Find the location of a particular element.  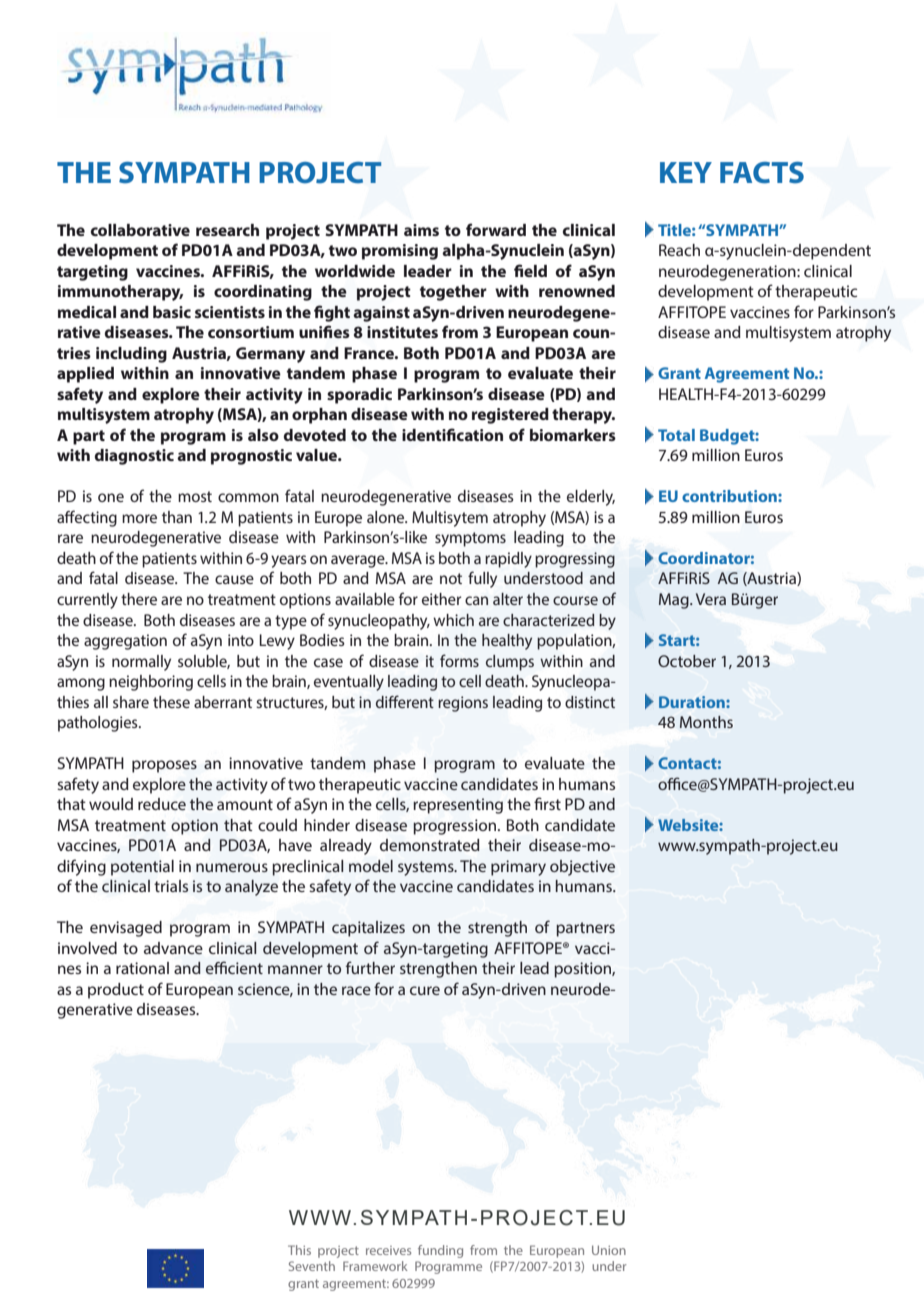

Total is located at coordinates (676, 435).
